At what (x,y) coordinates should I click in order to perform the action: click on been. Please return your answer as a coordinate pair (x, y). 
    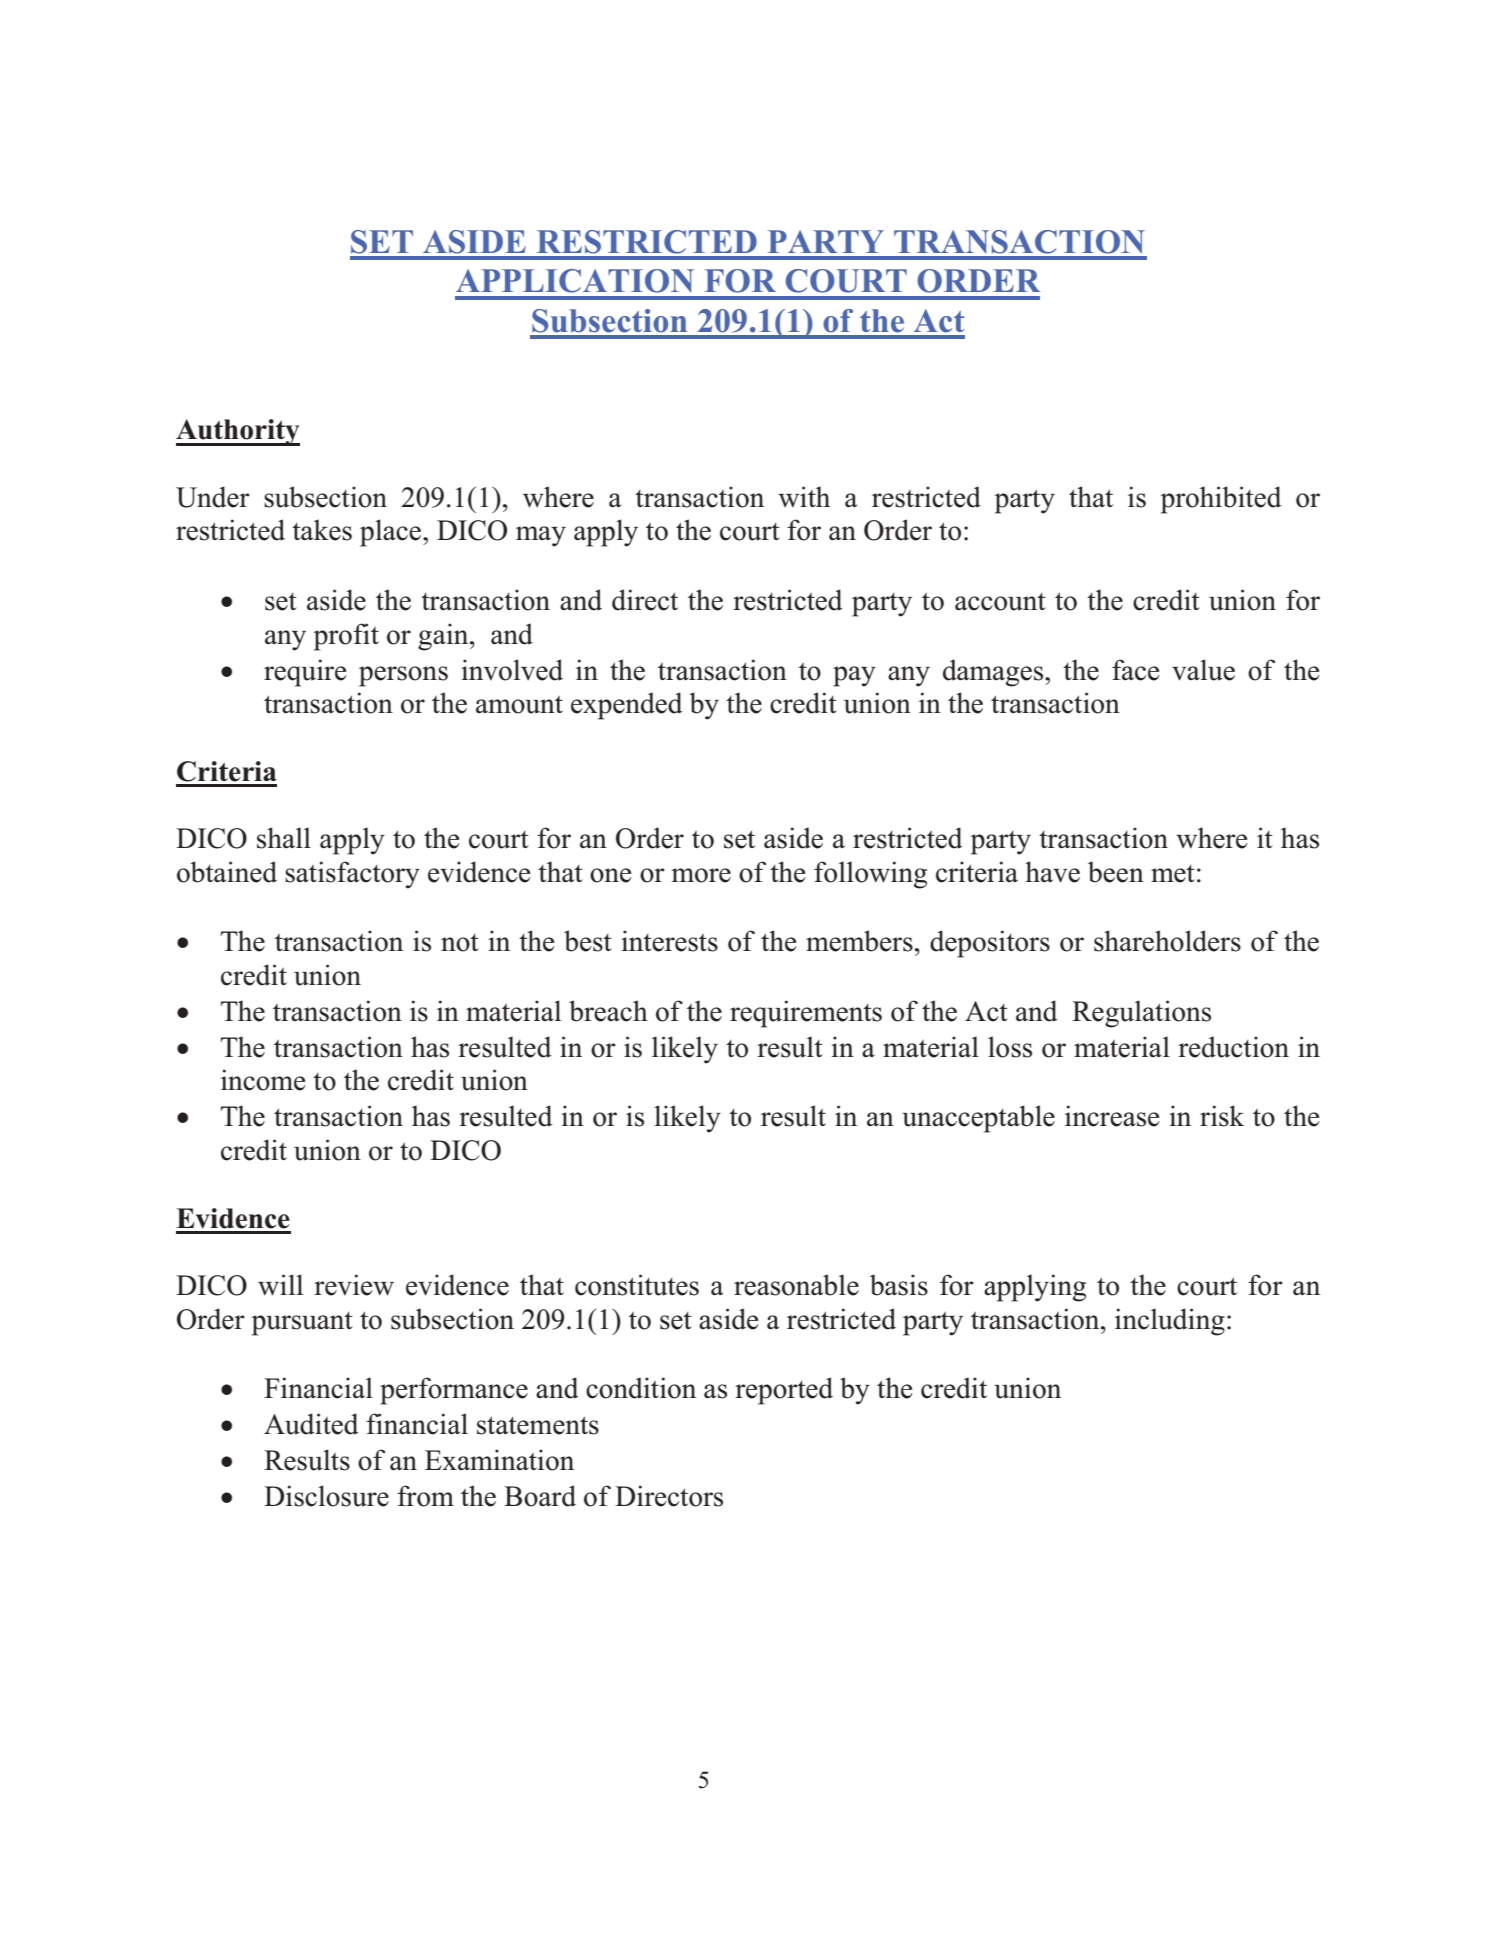
    Looking at the image, I should click on (1116, 872).
